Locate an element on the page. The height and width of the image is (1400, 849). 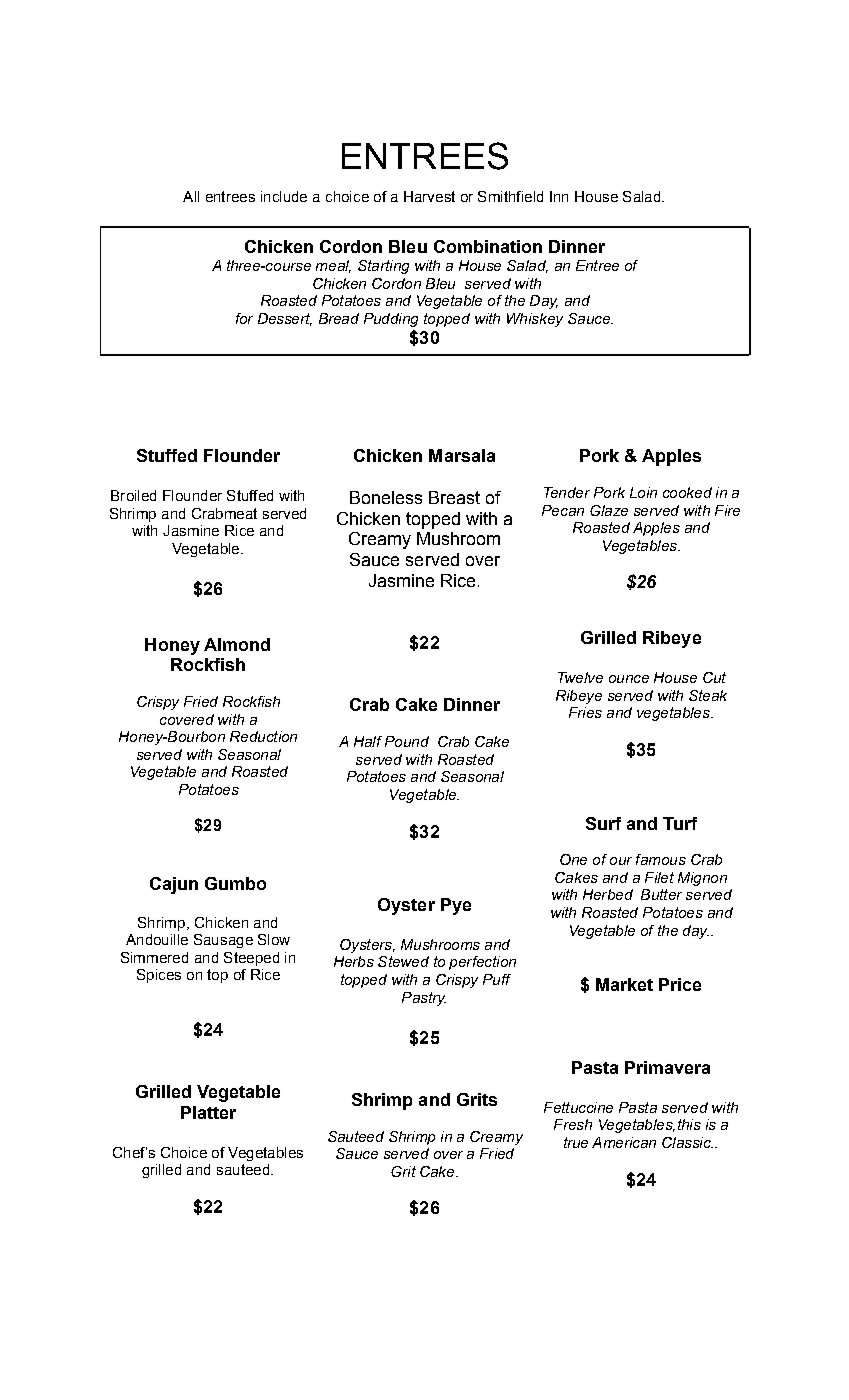
Platter is located at coordinates (208, 1112).
